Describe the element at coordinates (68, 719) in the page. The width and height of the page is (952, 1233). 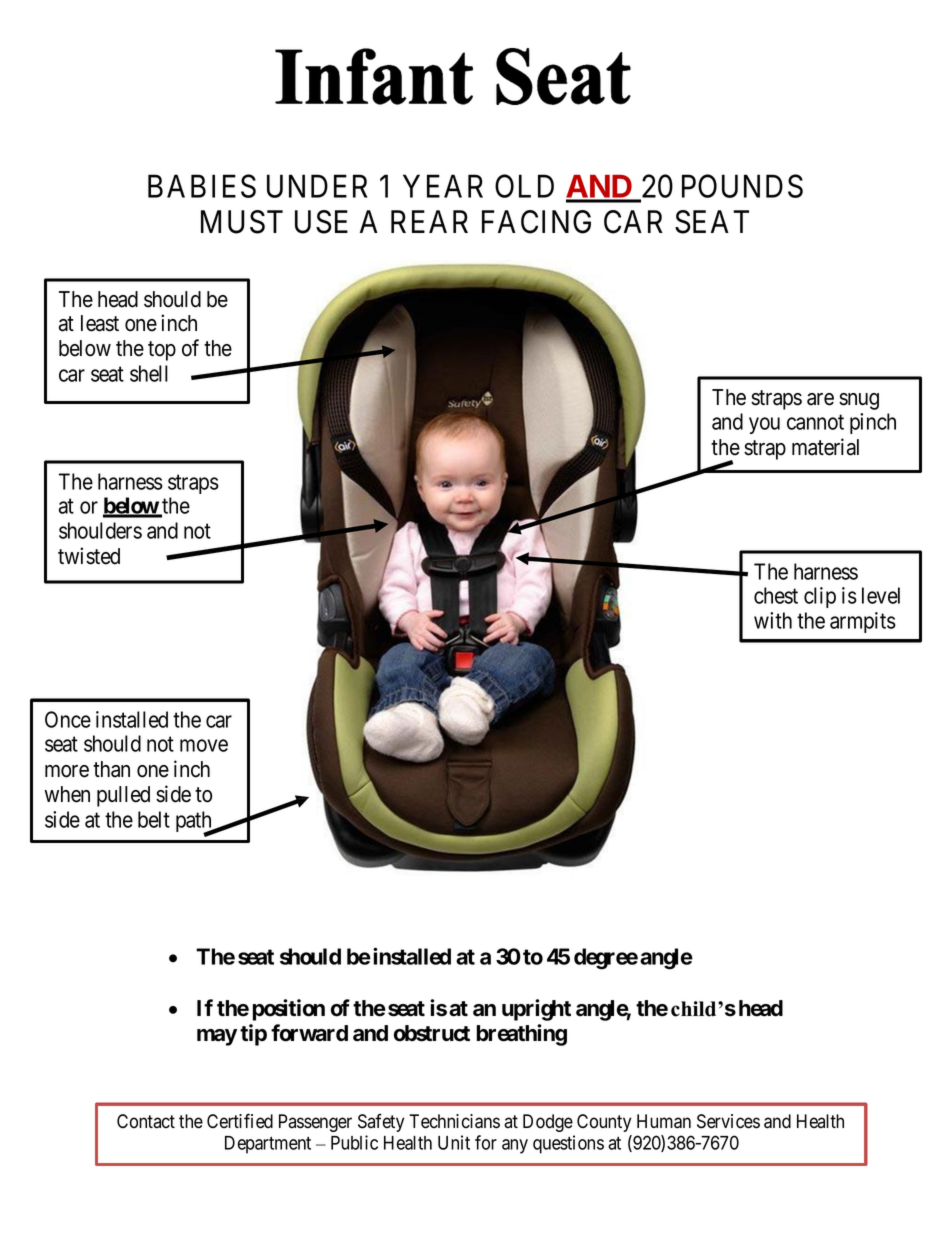
I see `Once` at that location.
